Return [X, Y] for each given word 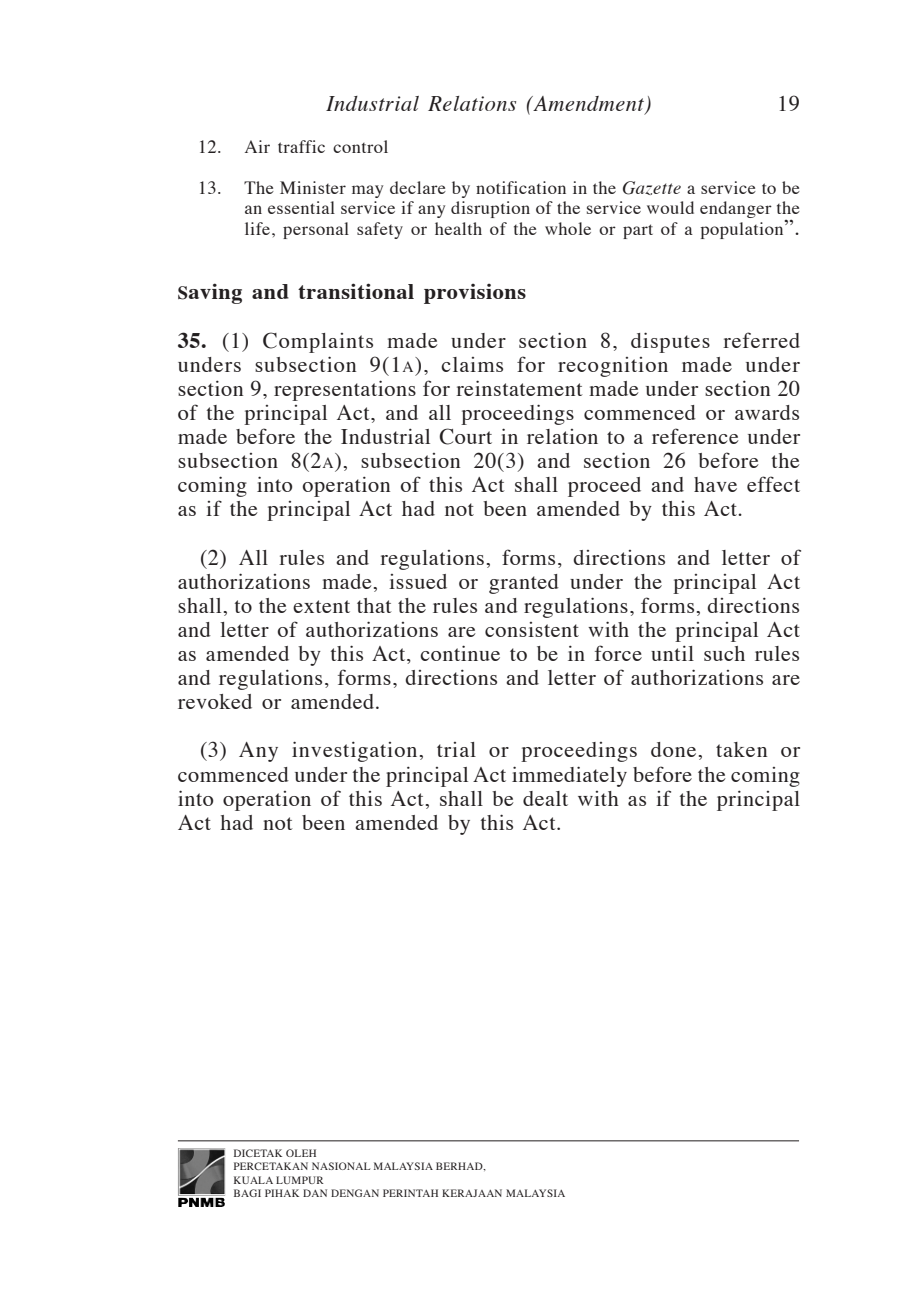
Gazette [652, 188]
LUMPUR [300, 1180]
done [673, 749]
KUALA [253, 1180]
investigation [354, 751]
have [715, 484]
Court [465, 436]
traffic [301, 146]
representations [345, 390]
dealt [545, 798]
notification [521, 187]
